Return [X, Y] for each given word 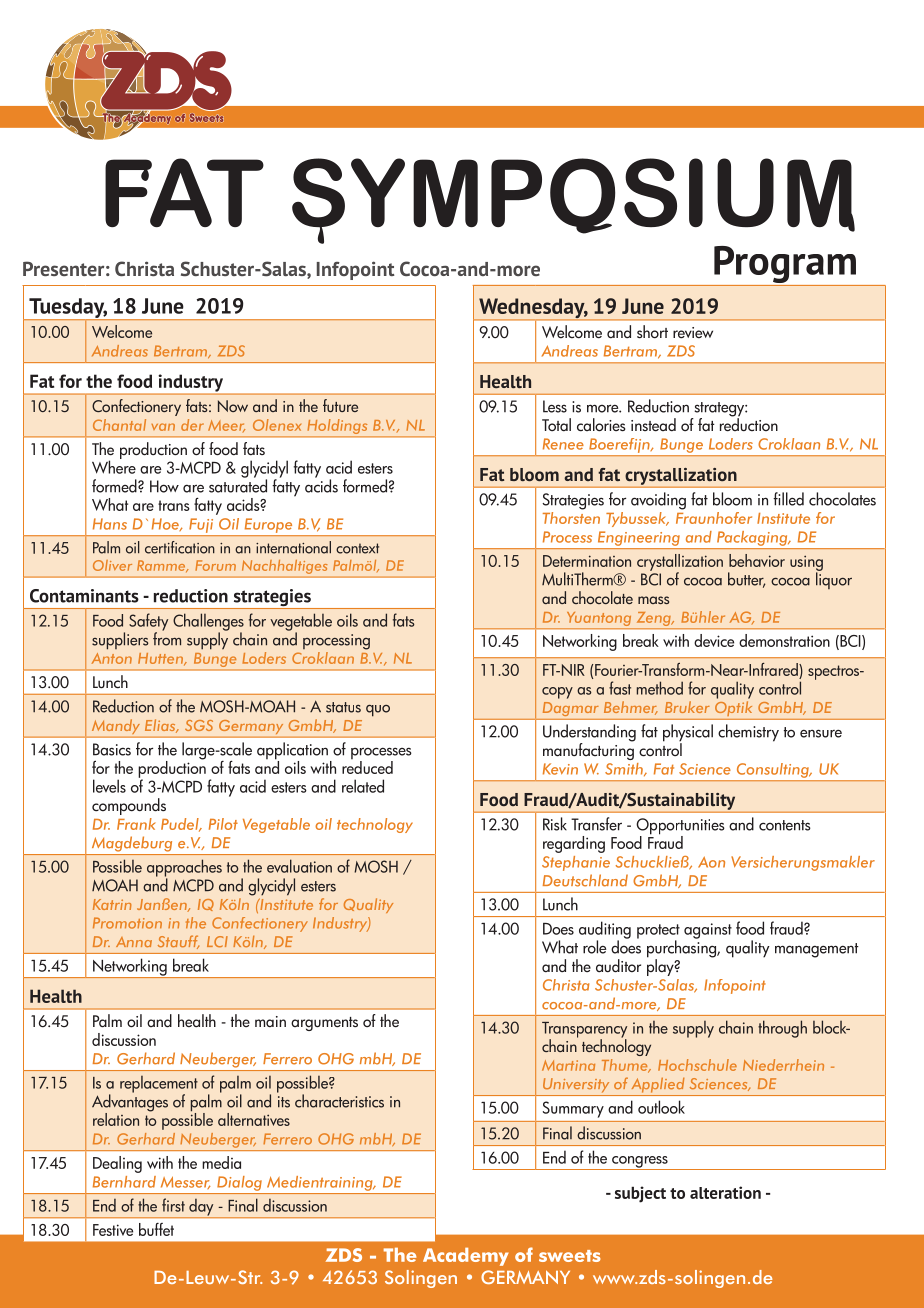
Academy [466, 1257]
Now [233, 406]
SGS [199, 725]
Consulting [774, 770]
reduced [367, 767]
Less [555, 406]
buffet [156, 1229]
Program [785, 266]
